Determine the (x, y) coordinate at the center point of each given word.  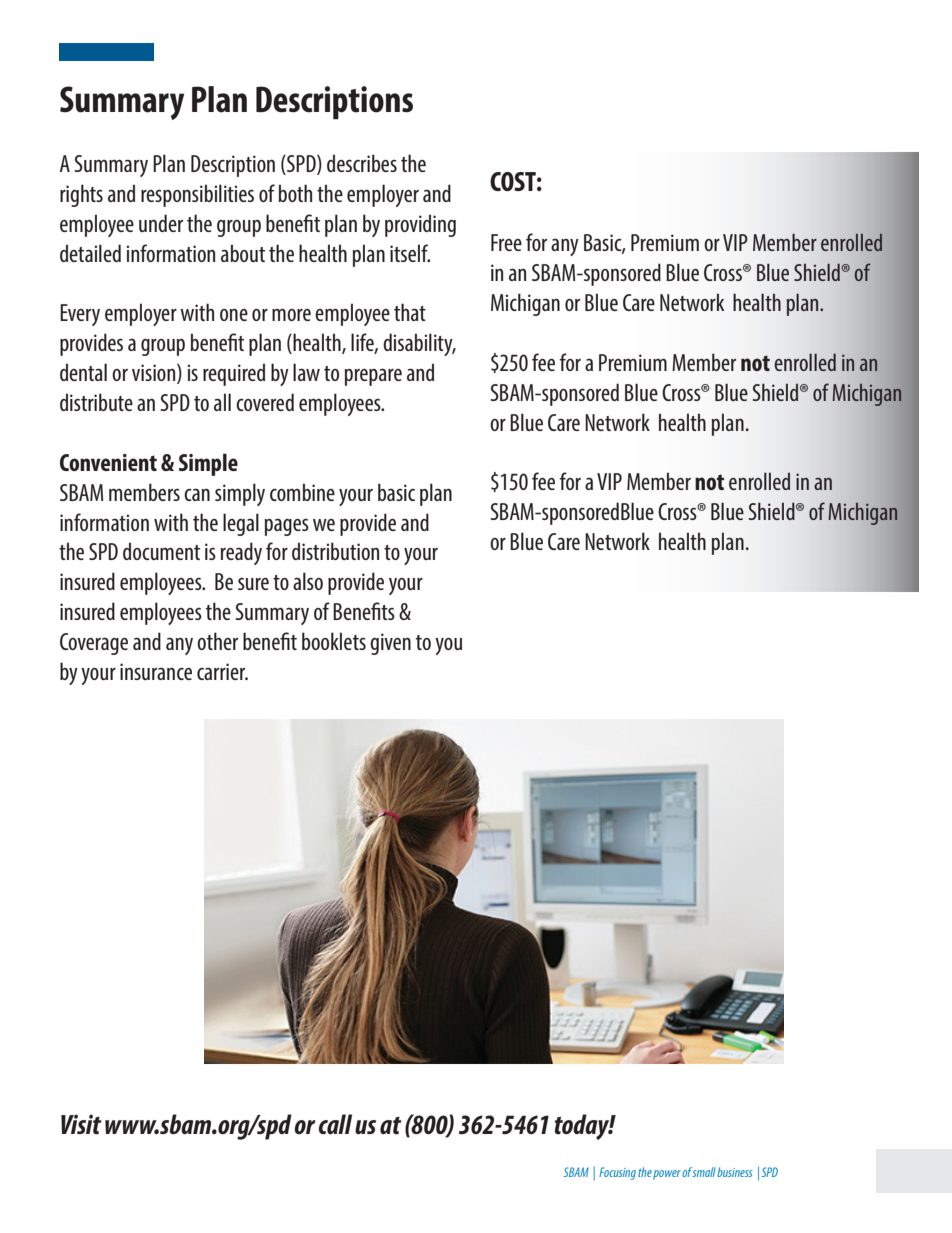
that (410, 312)
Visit (81, 1124)
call (335, 1124)
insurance (156, 671)
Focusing (617, 1173)
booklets (334, 641)
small (704, 1172)
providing (420, 225)
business (735, 1172)
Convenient (108, 462)
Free (506, 242)
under (161, 223)
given (390, 644)
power (667, 1175)
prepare (373, 377)
